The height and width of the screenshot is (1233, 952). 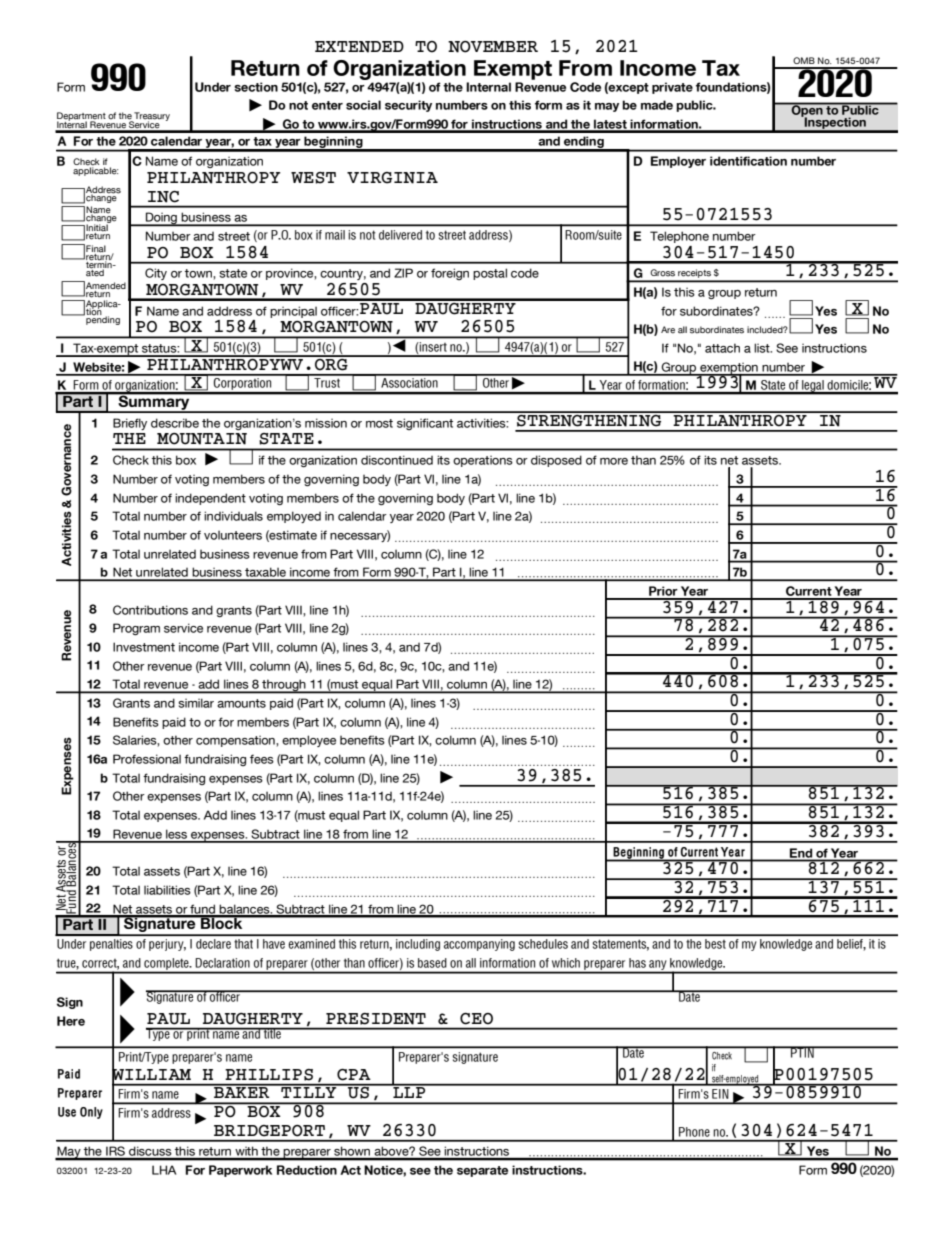 I want to click on has, so click(x=637, y=963).
